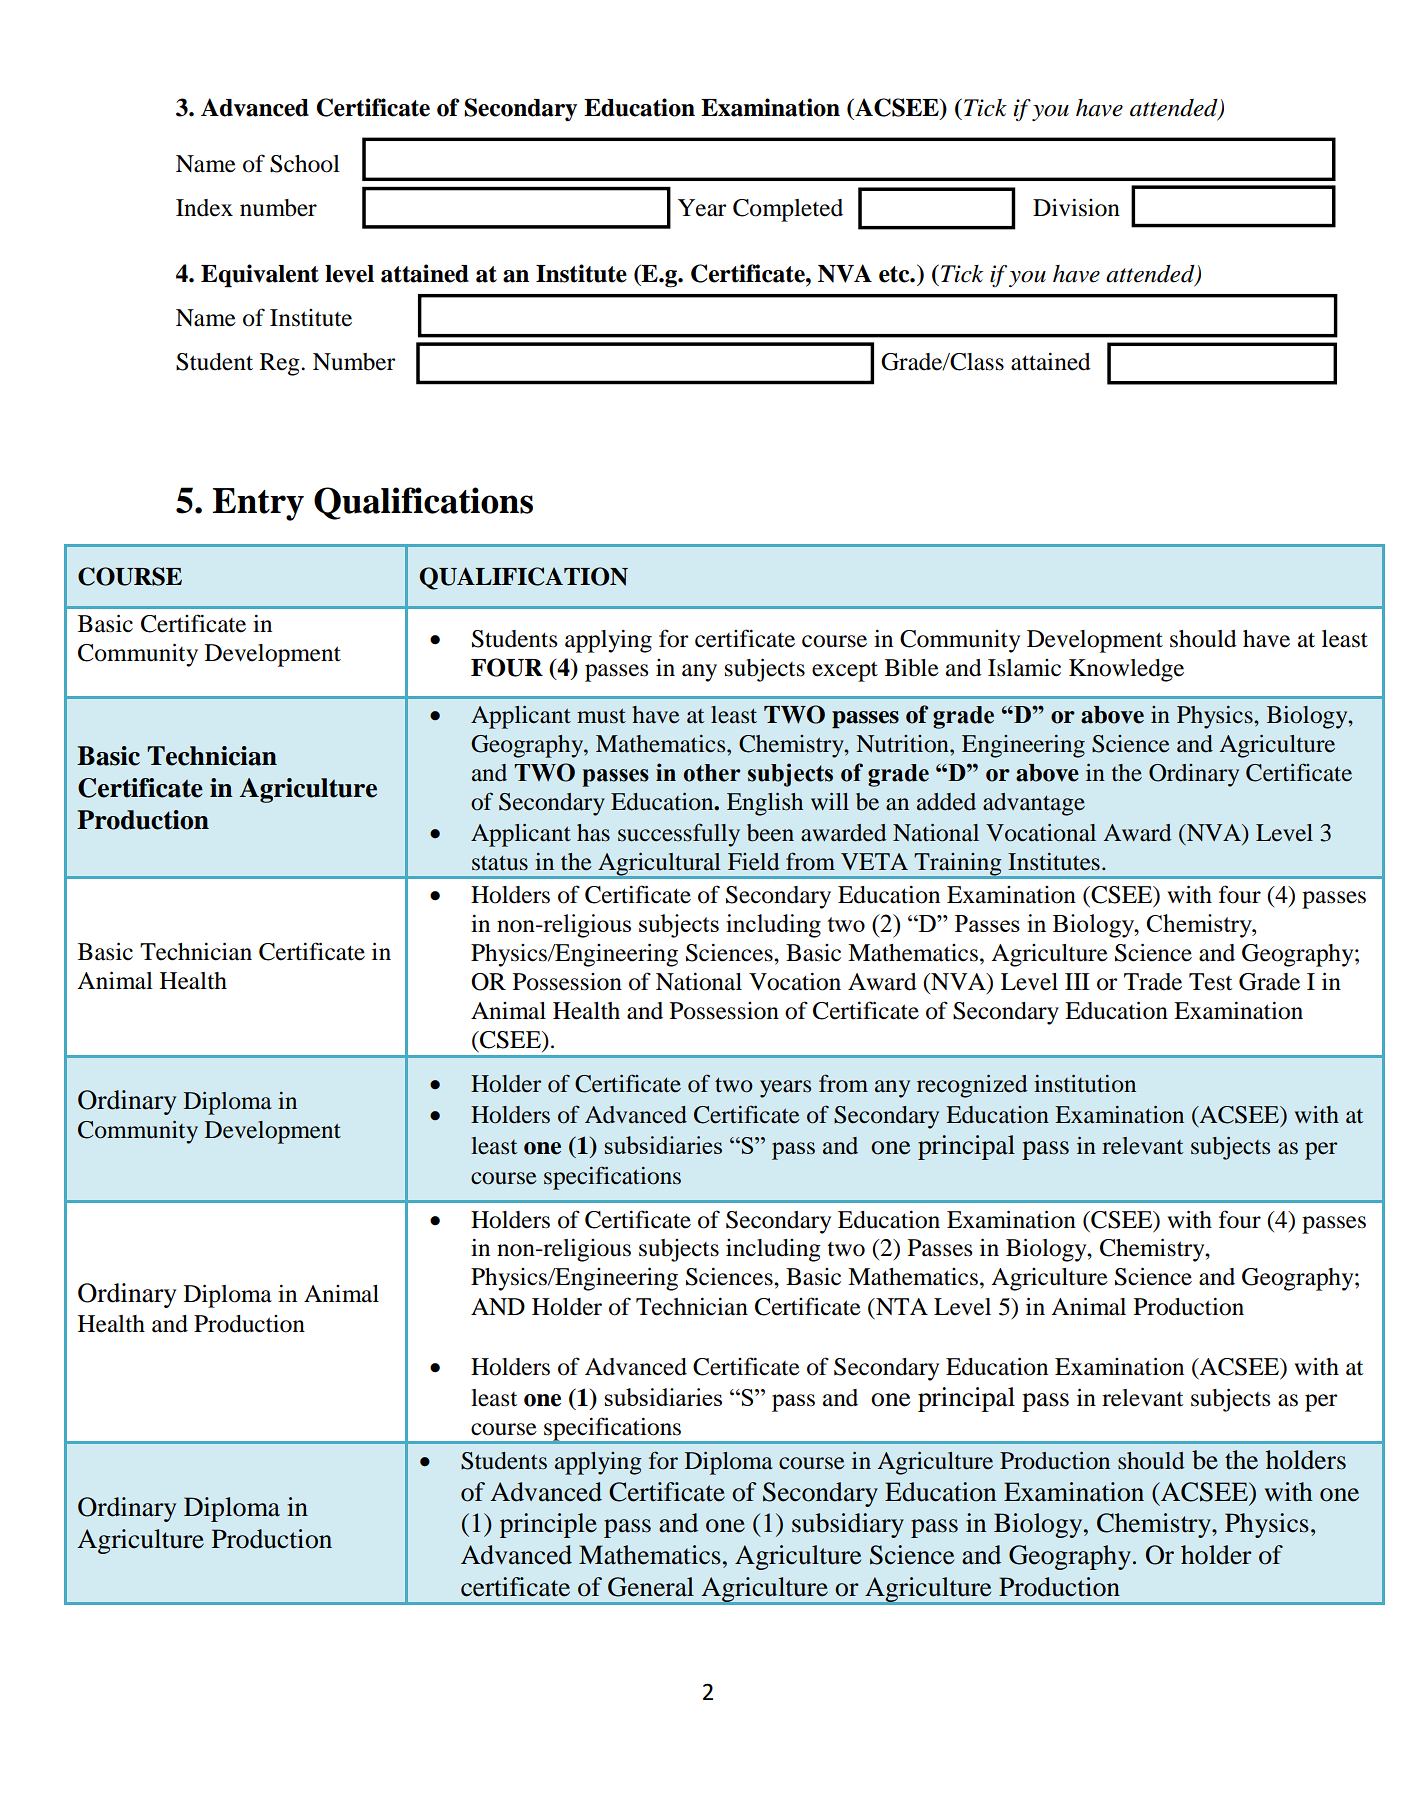 This screenshot has height=1820, width=1406. I want to click on Completed, so click(788, 210).
